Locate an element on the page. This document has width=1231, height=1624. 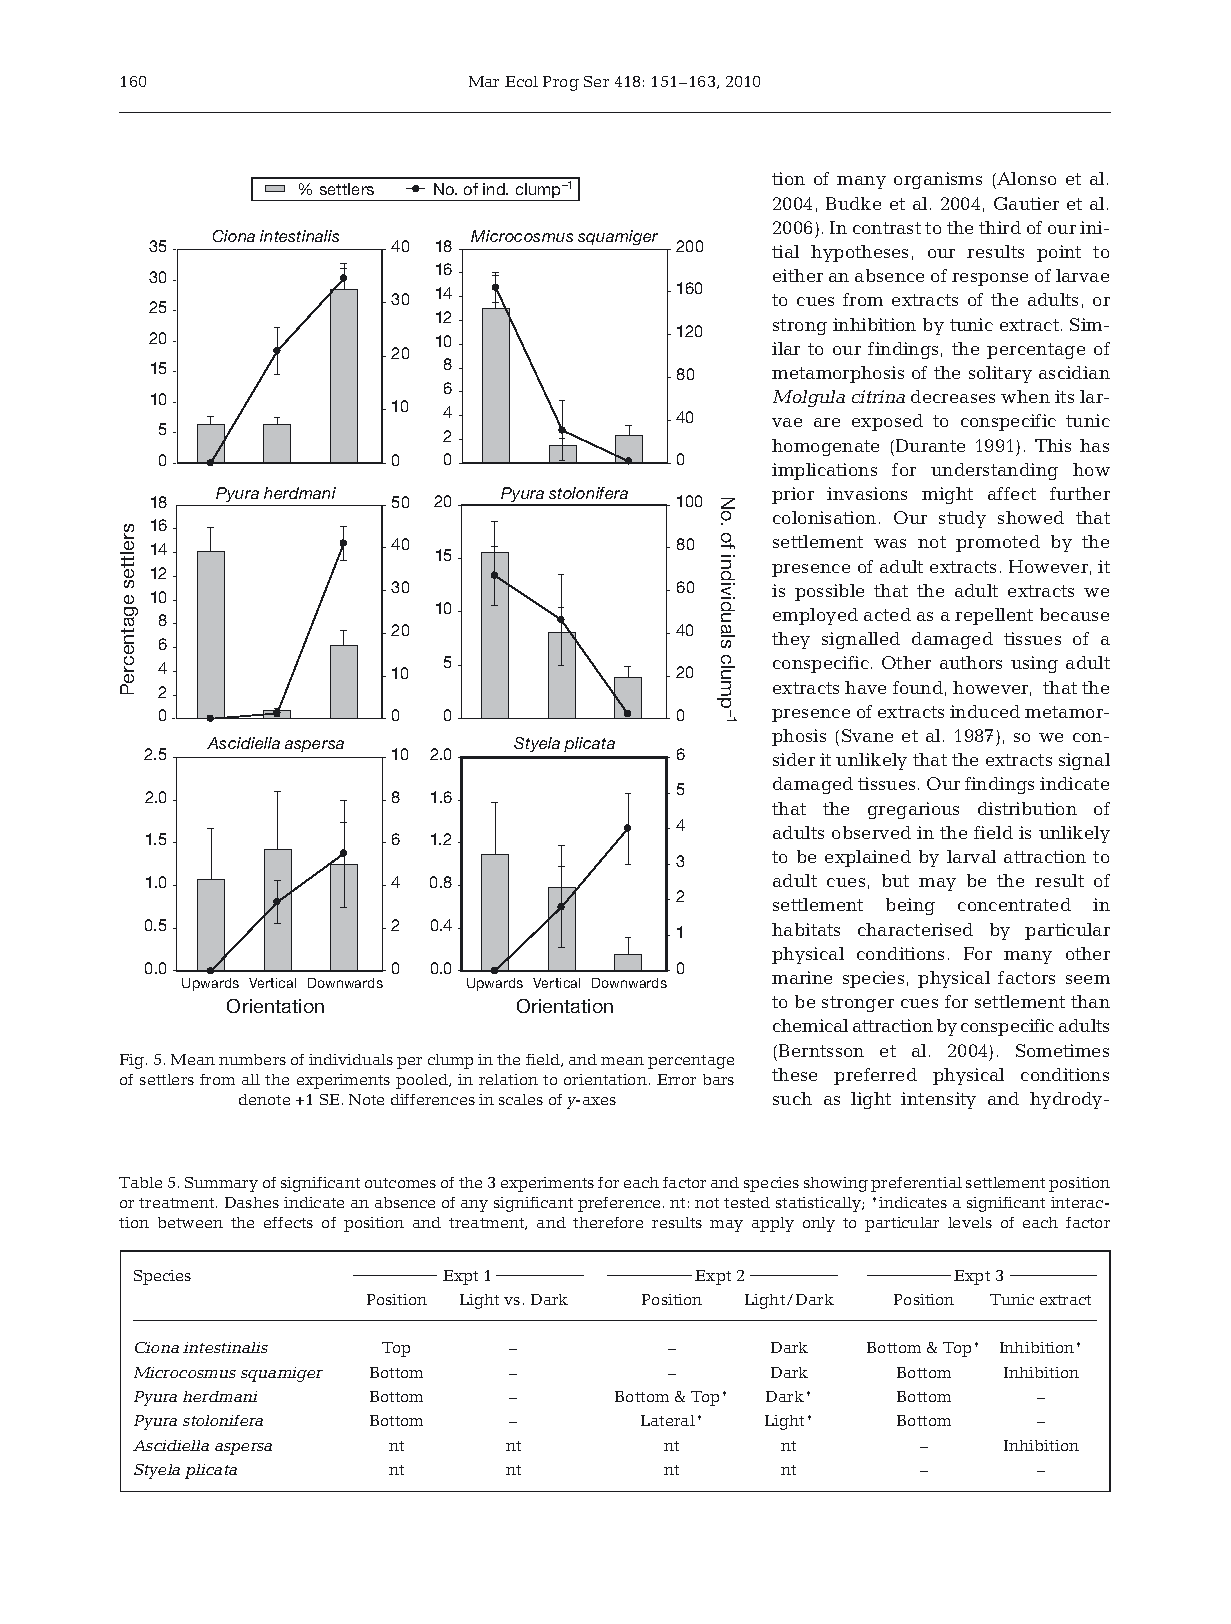
numbers is located at coordinates (252, 1059).
